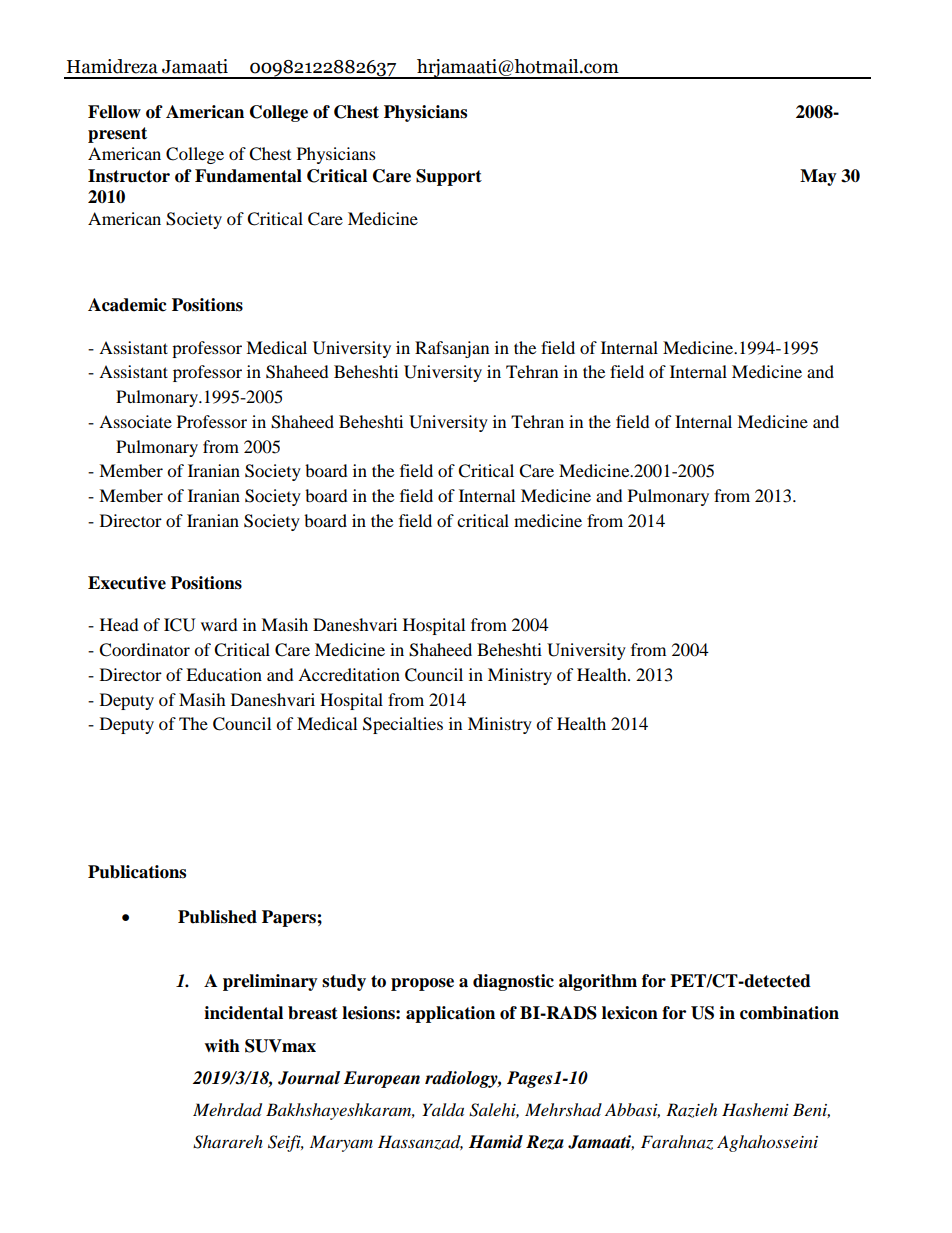 The width and height of the screenshot is (952, 1233). I want to click on with, so click(222, 1046).
